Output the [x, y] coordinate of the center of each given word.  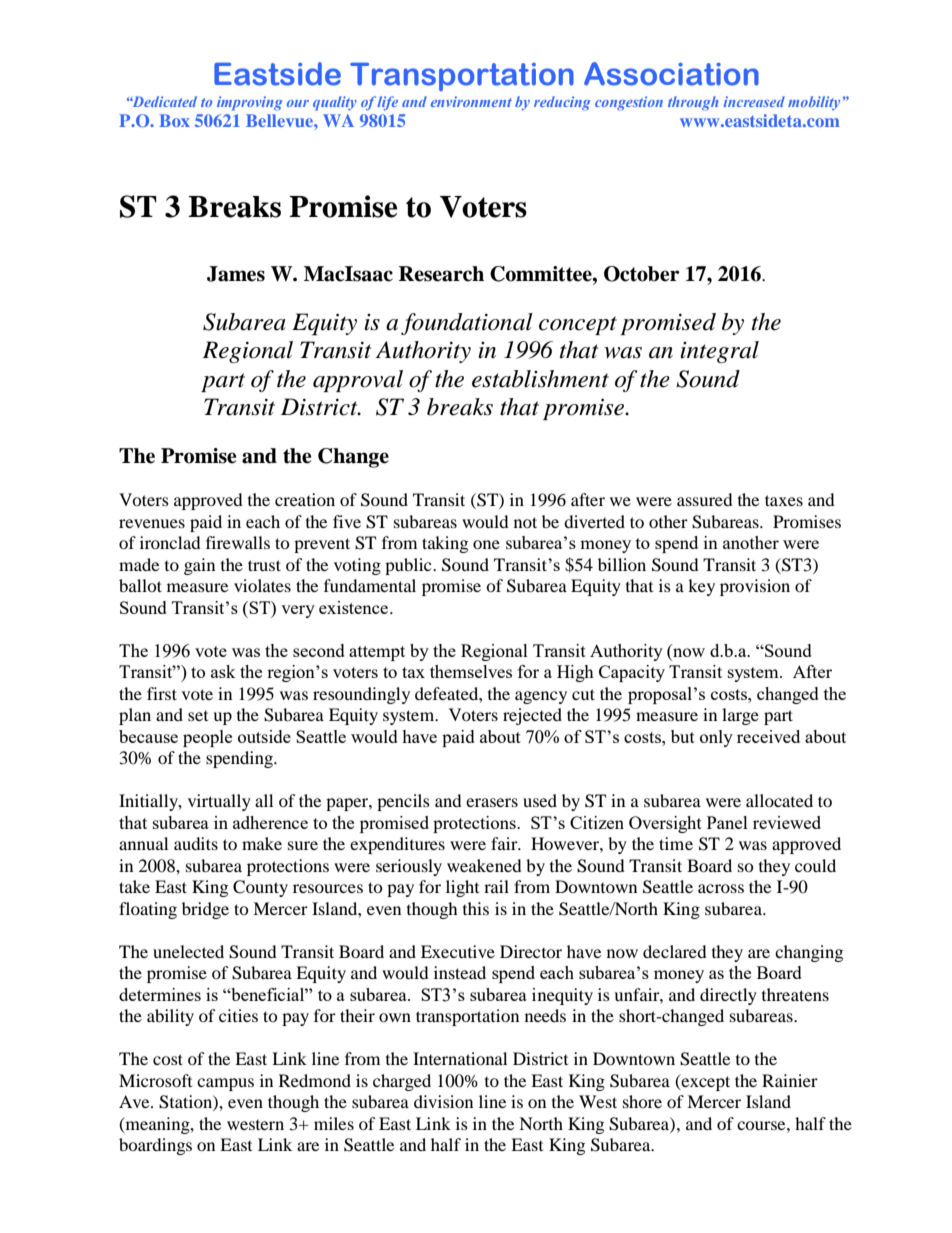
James [236, 274]
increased [754, 101]
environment [471, 101]
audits [196, 843]
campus [225, 1084]
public [409, 566]
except [705, 1082]
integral [719, 352]
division [443, 1101]
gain [199, 566]
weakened [484, 865]
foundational [467, 324]
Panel [727, 822]
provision [755, 587]
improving [250, 103]
